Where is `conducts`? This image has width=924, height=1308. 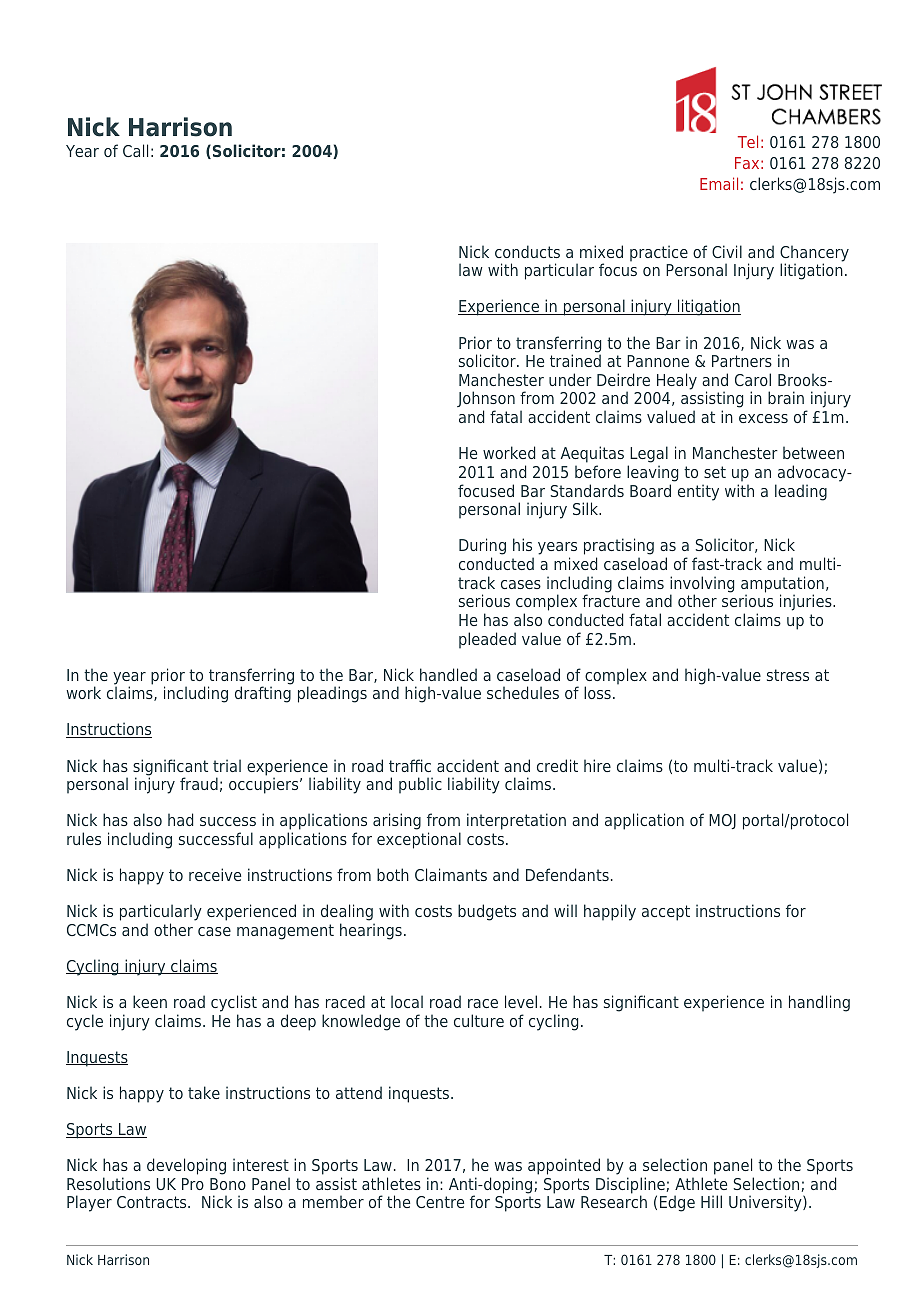 conducts is located at coordinates (527, 251).
